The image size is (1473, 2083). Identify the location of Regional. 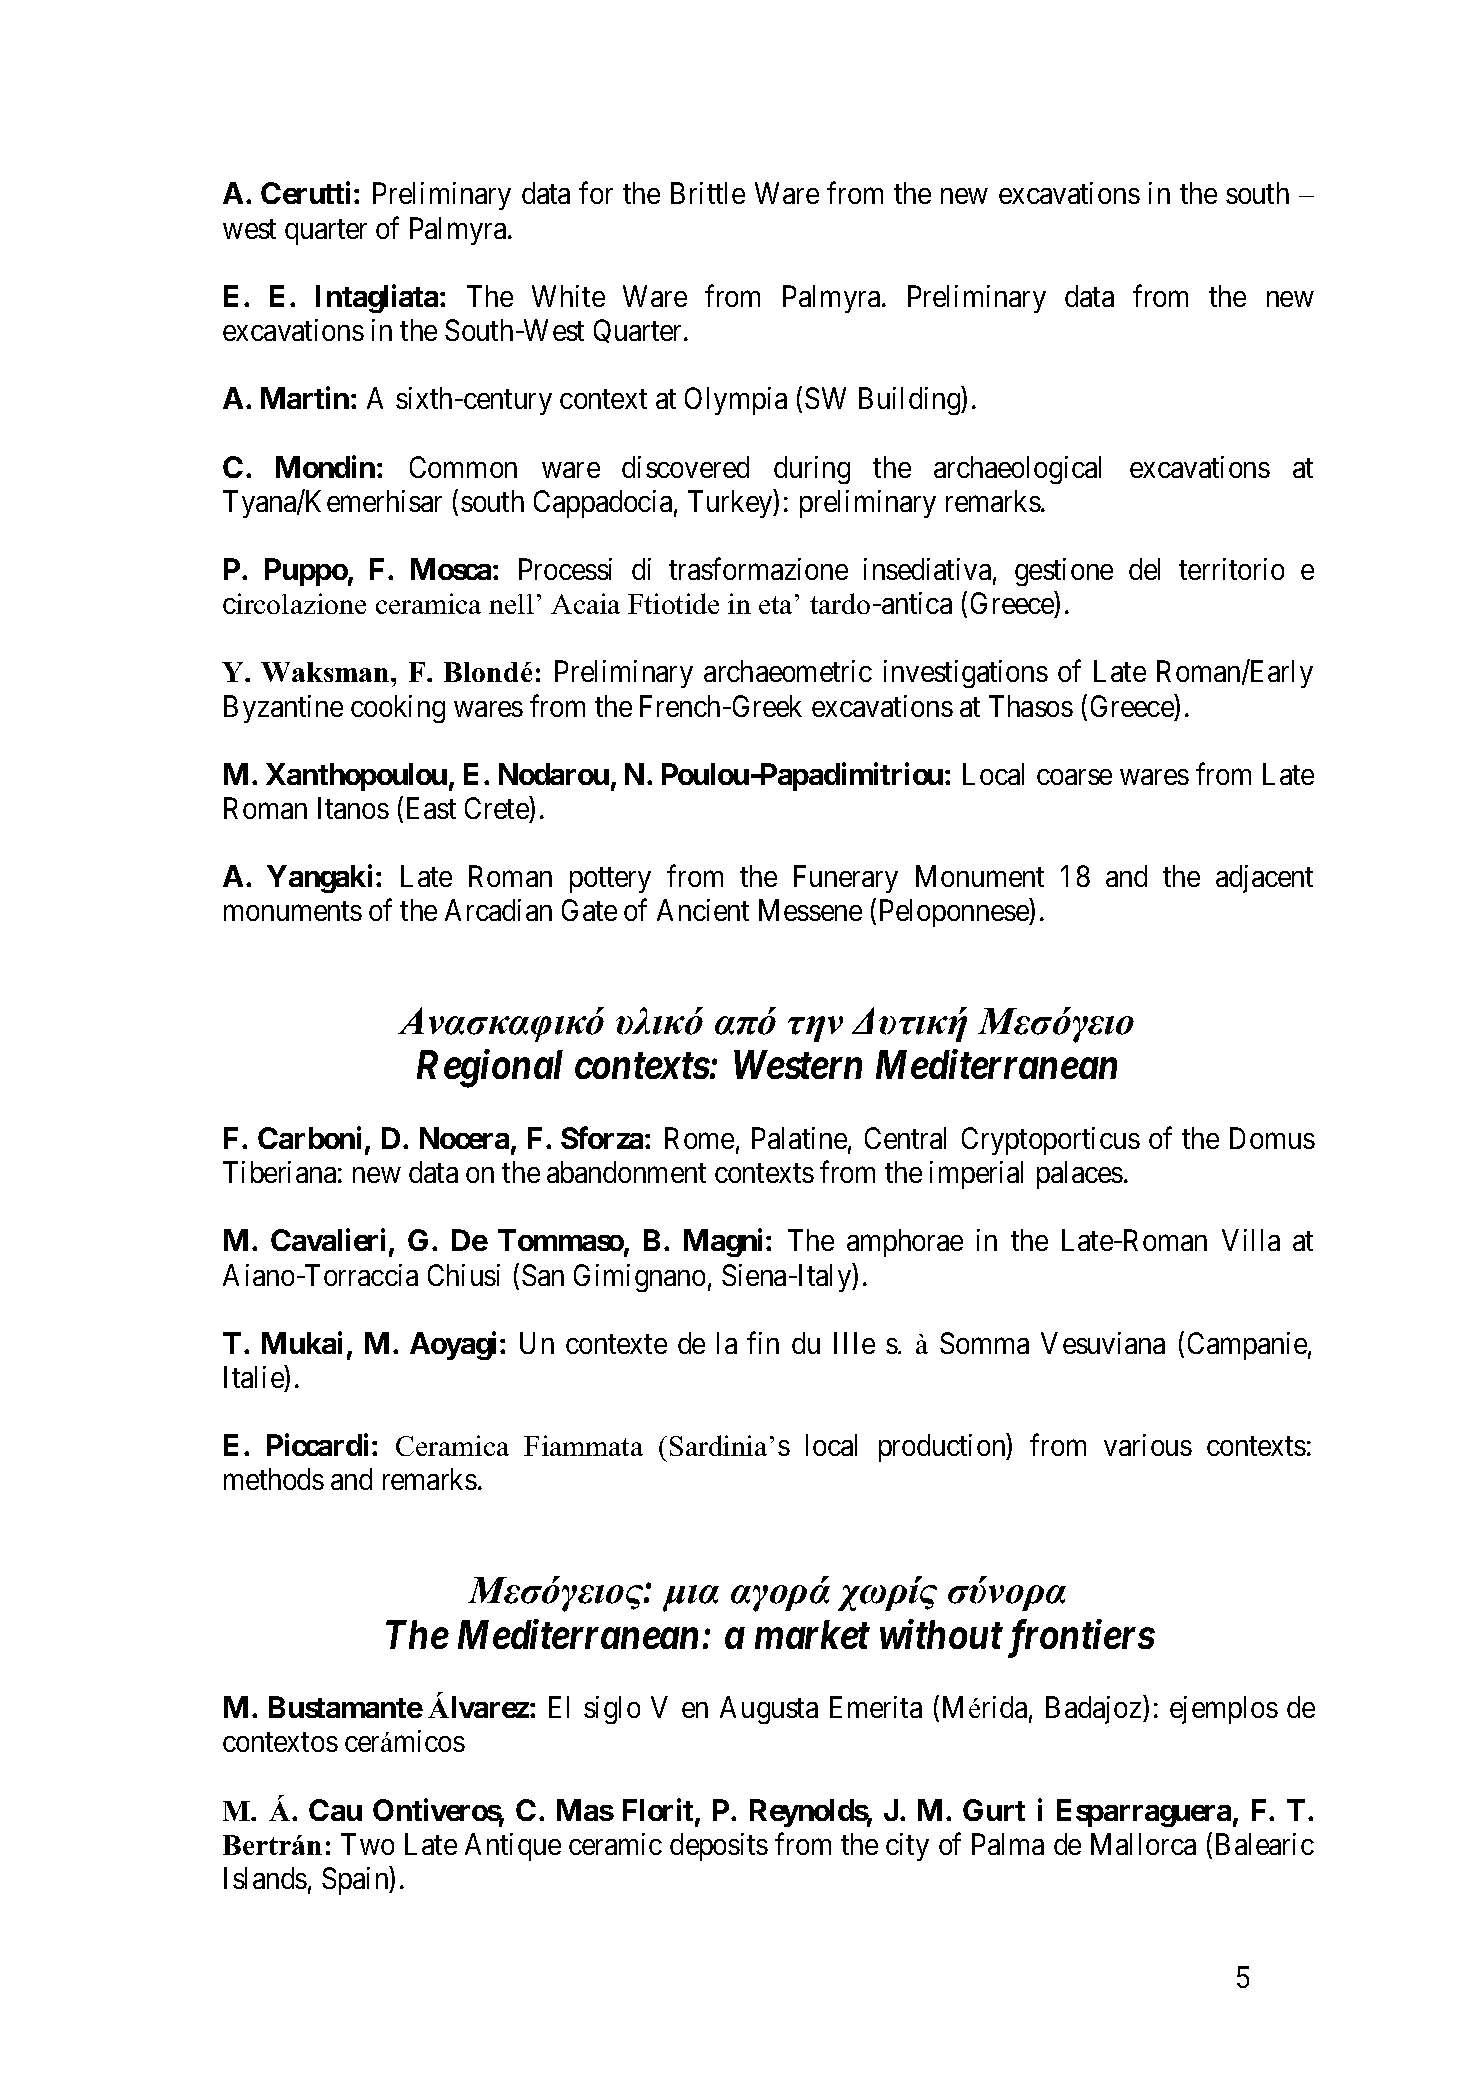
(490, 1069).
